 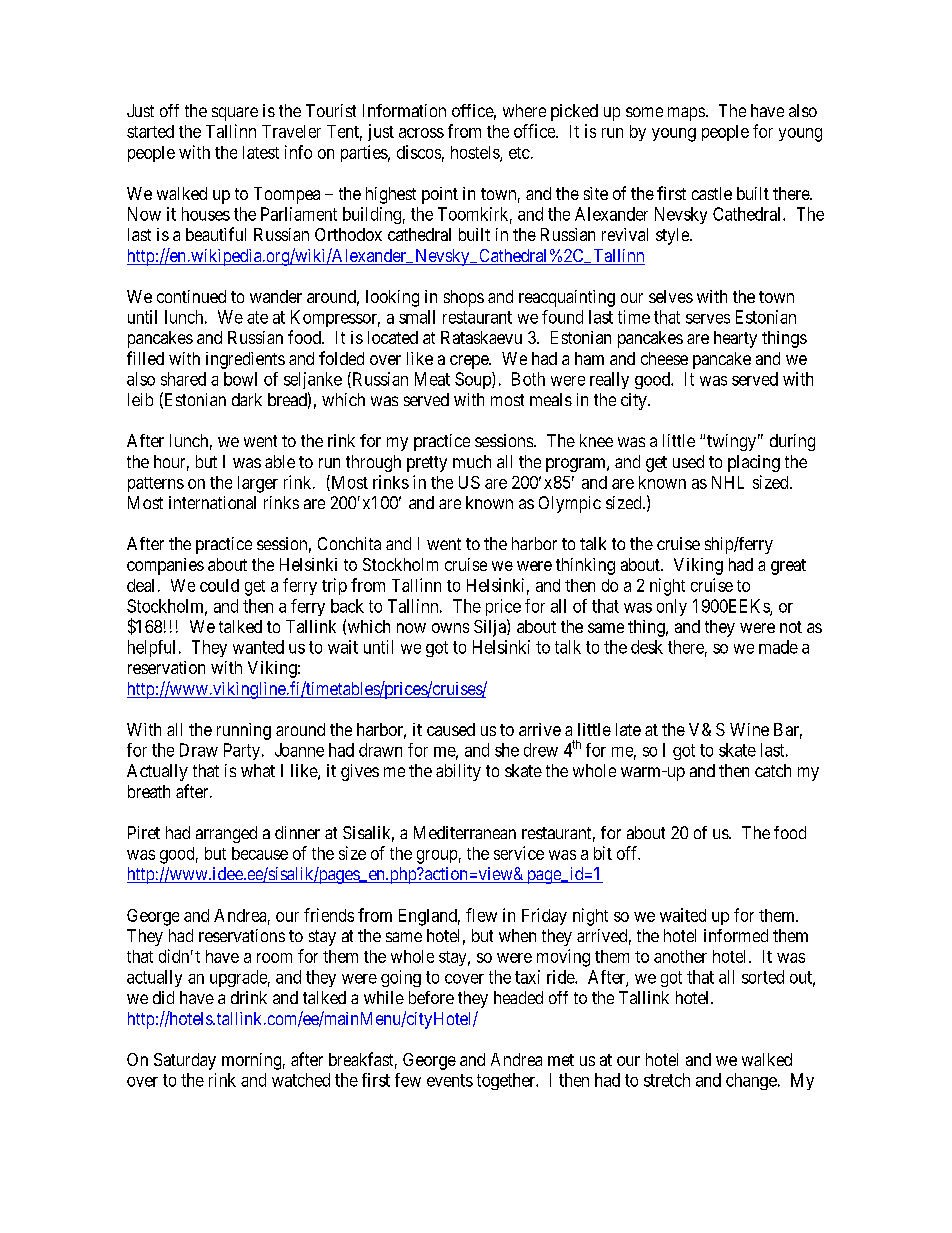 I want to click on Saturday, so click(x=185, y=1061).
